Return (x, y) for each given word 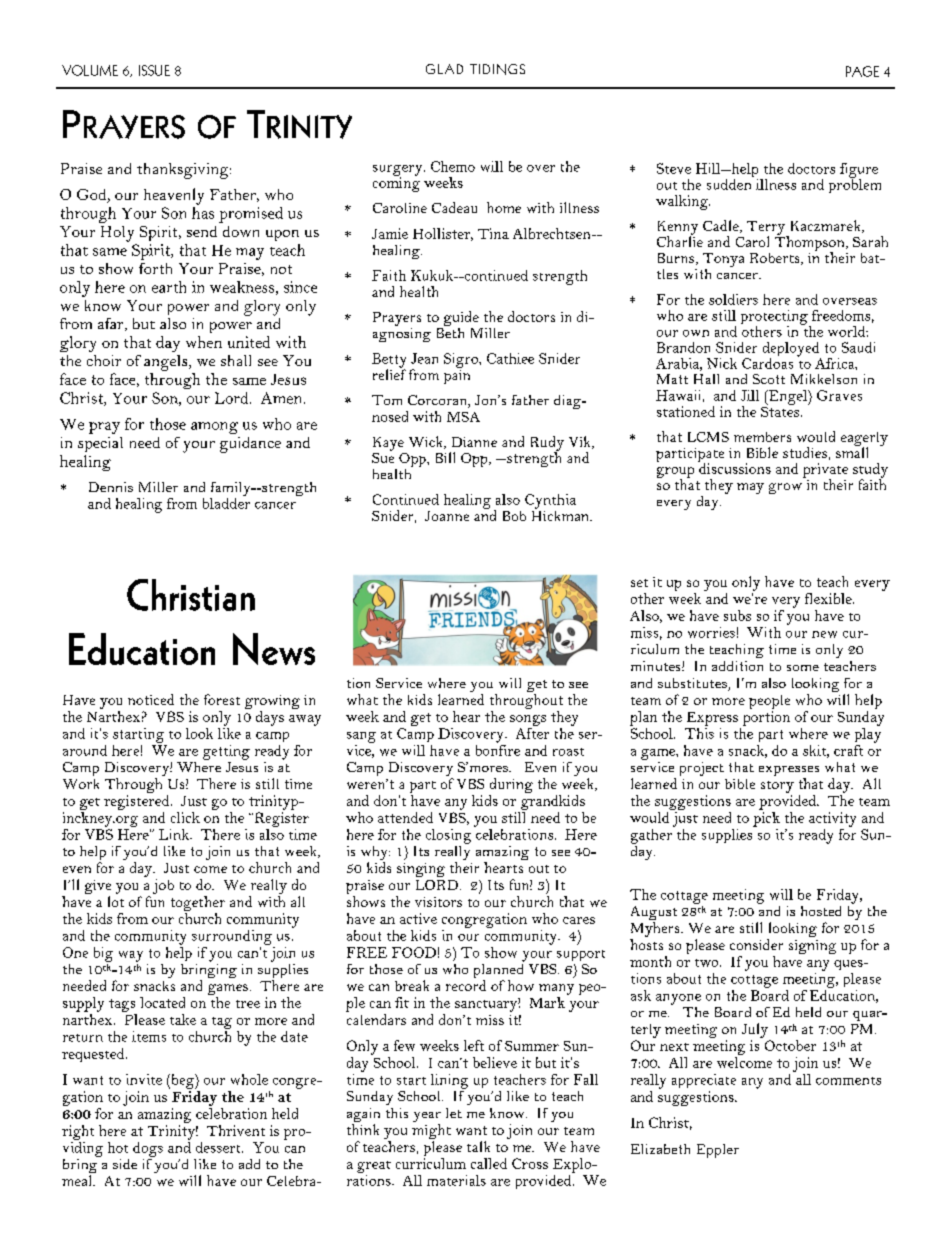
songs (528, 720)
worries (711, 632)
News (274, 649)
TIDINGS (497, 69)
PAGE (862, 71)
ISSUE (154, 70)
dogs (148, 1149)
